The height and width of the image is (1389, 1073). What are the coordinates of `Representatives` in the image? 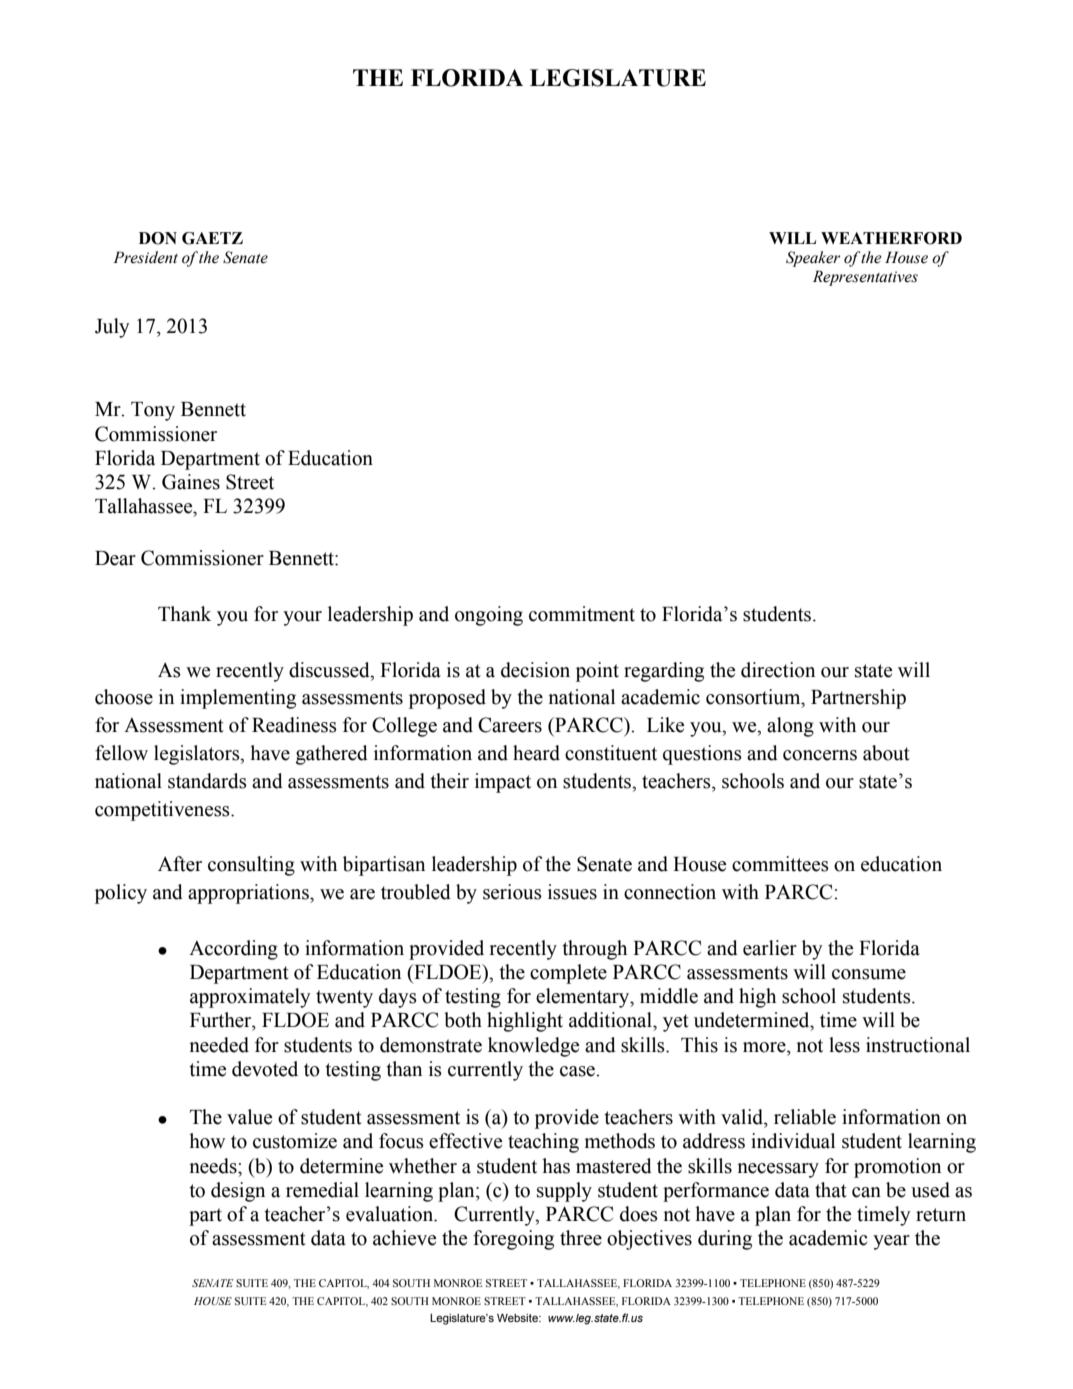 It's located at (865, 278).
